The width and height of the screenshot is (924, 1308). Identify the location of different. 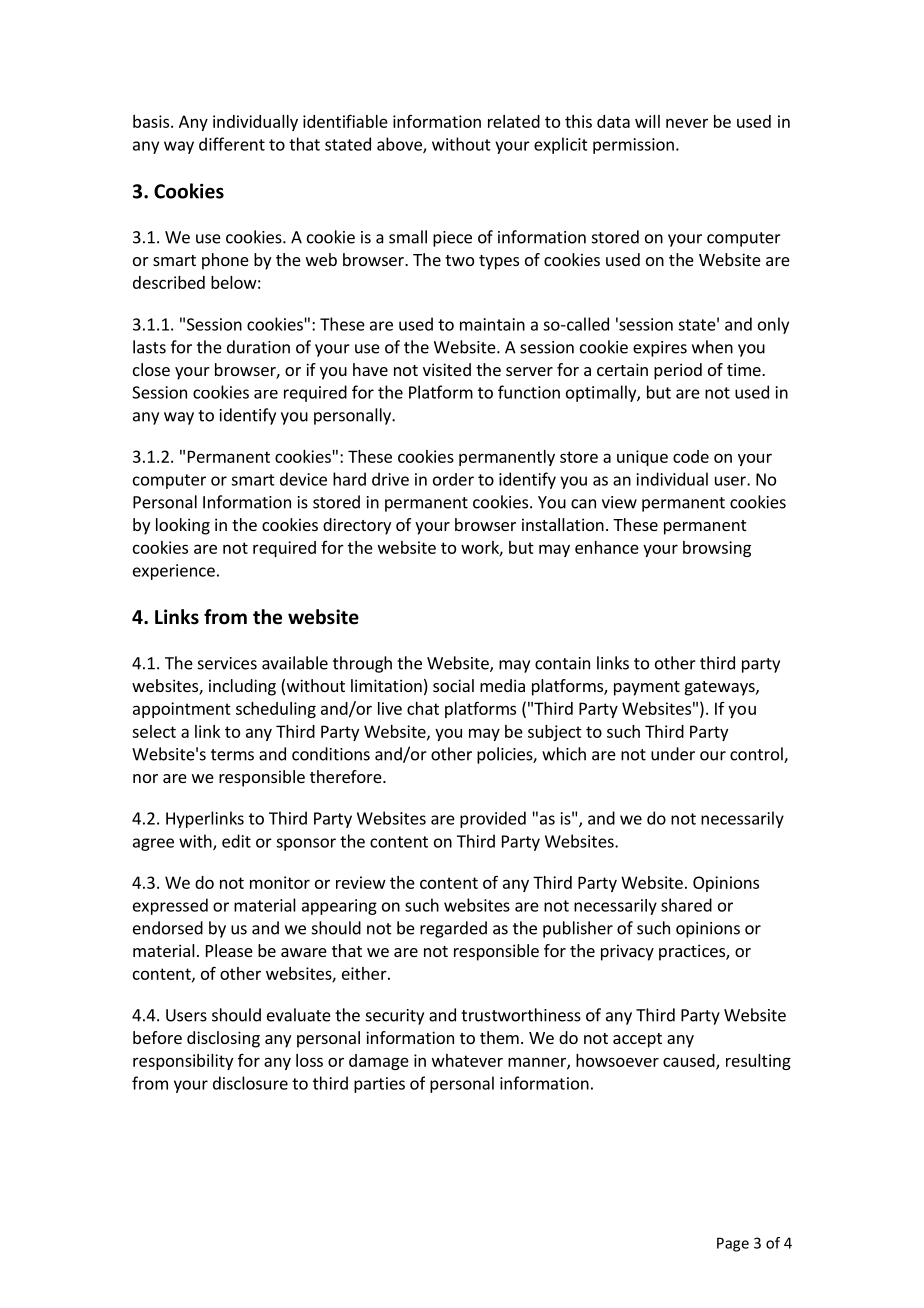
(232, 144).
